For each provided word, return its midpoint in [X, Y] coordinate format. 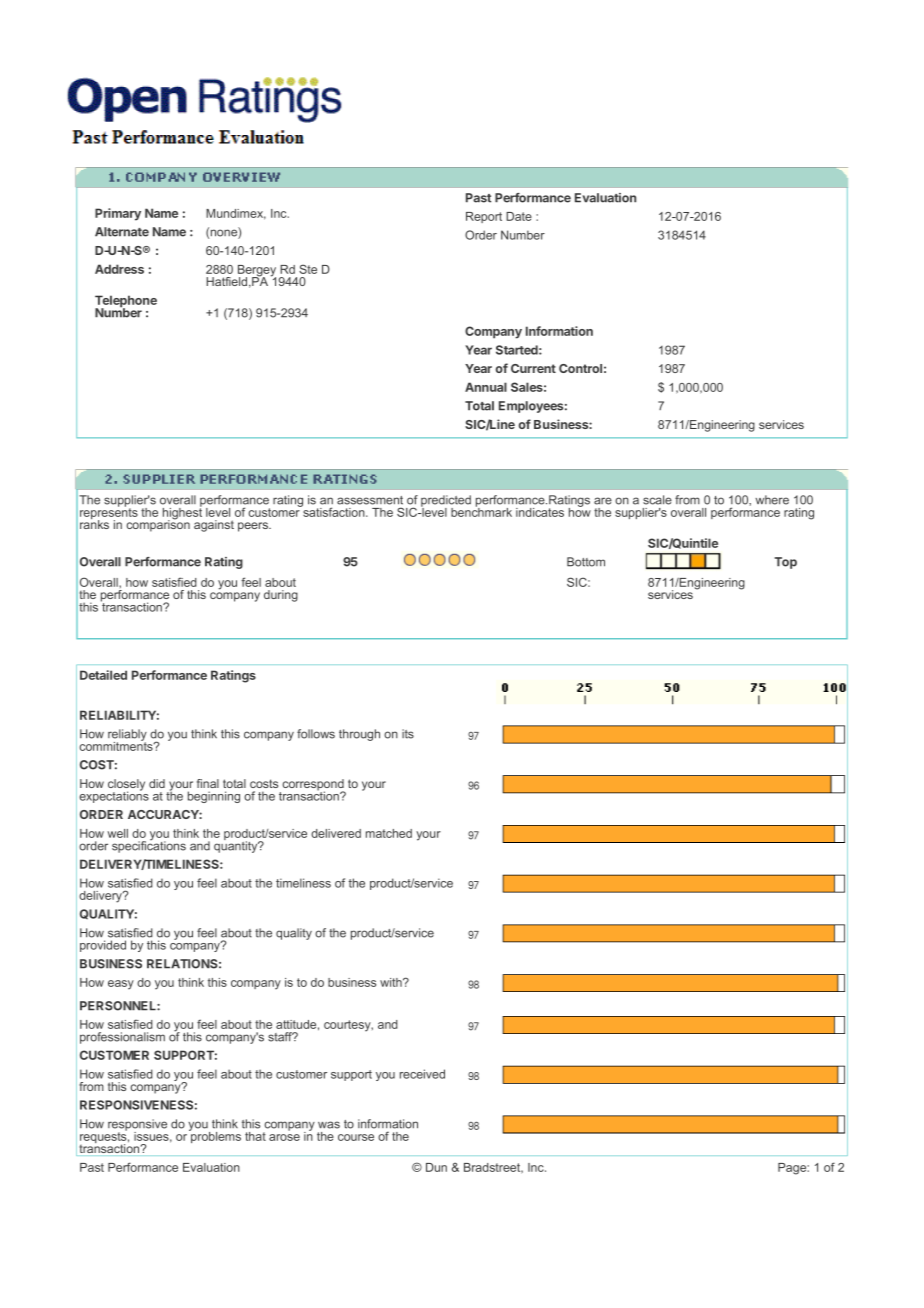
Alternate [122, 232]
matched [389, 833]
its [408, 734]
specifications [149, 846]
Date [519, 216]
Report [484, 217]
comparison [158, 525]
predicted [446, 502]
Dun [436, 1167]
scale [657, 500]
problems [215, 1136]
